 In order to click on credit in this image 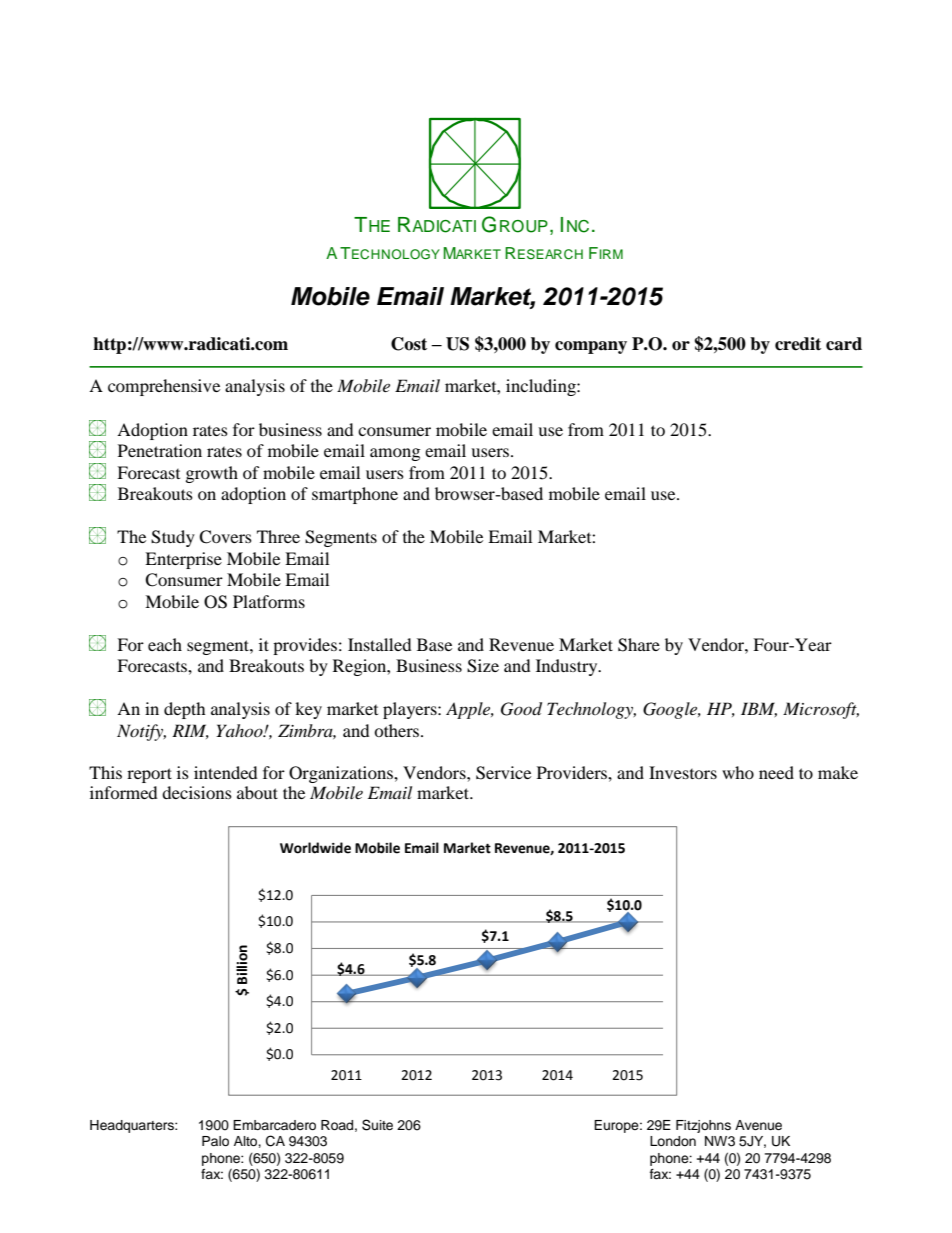, I will do `click(798, 344)`.
